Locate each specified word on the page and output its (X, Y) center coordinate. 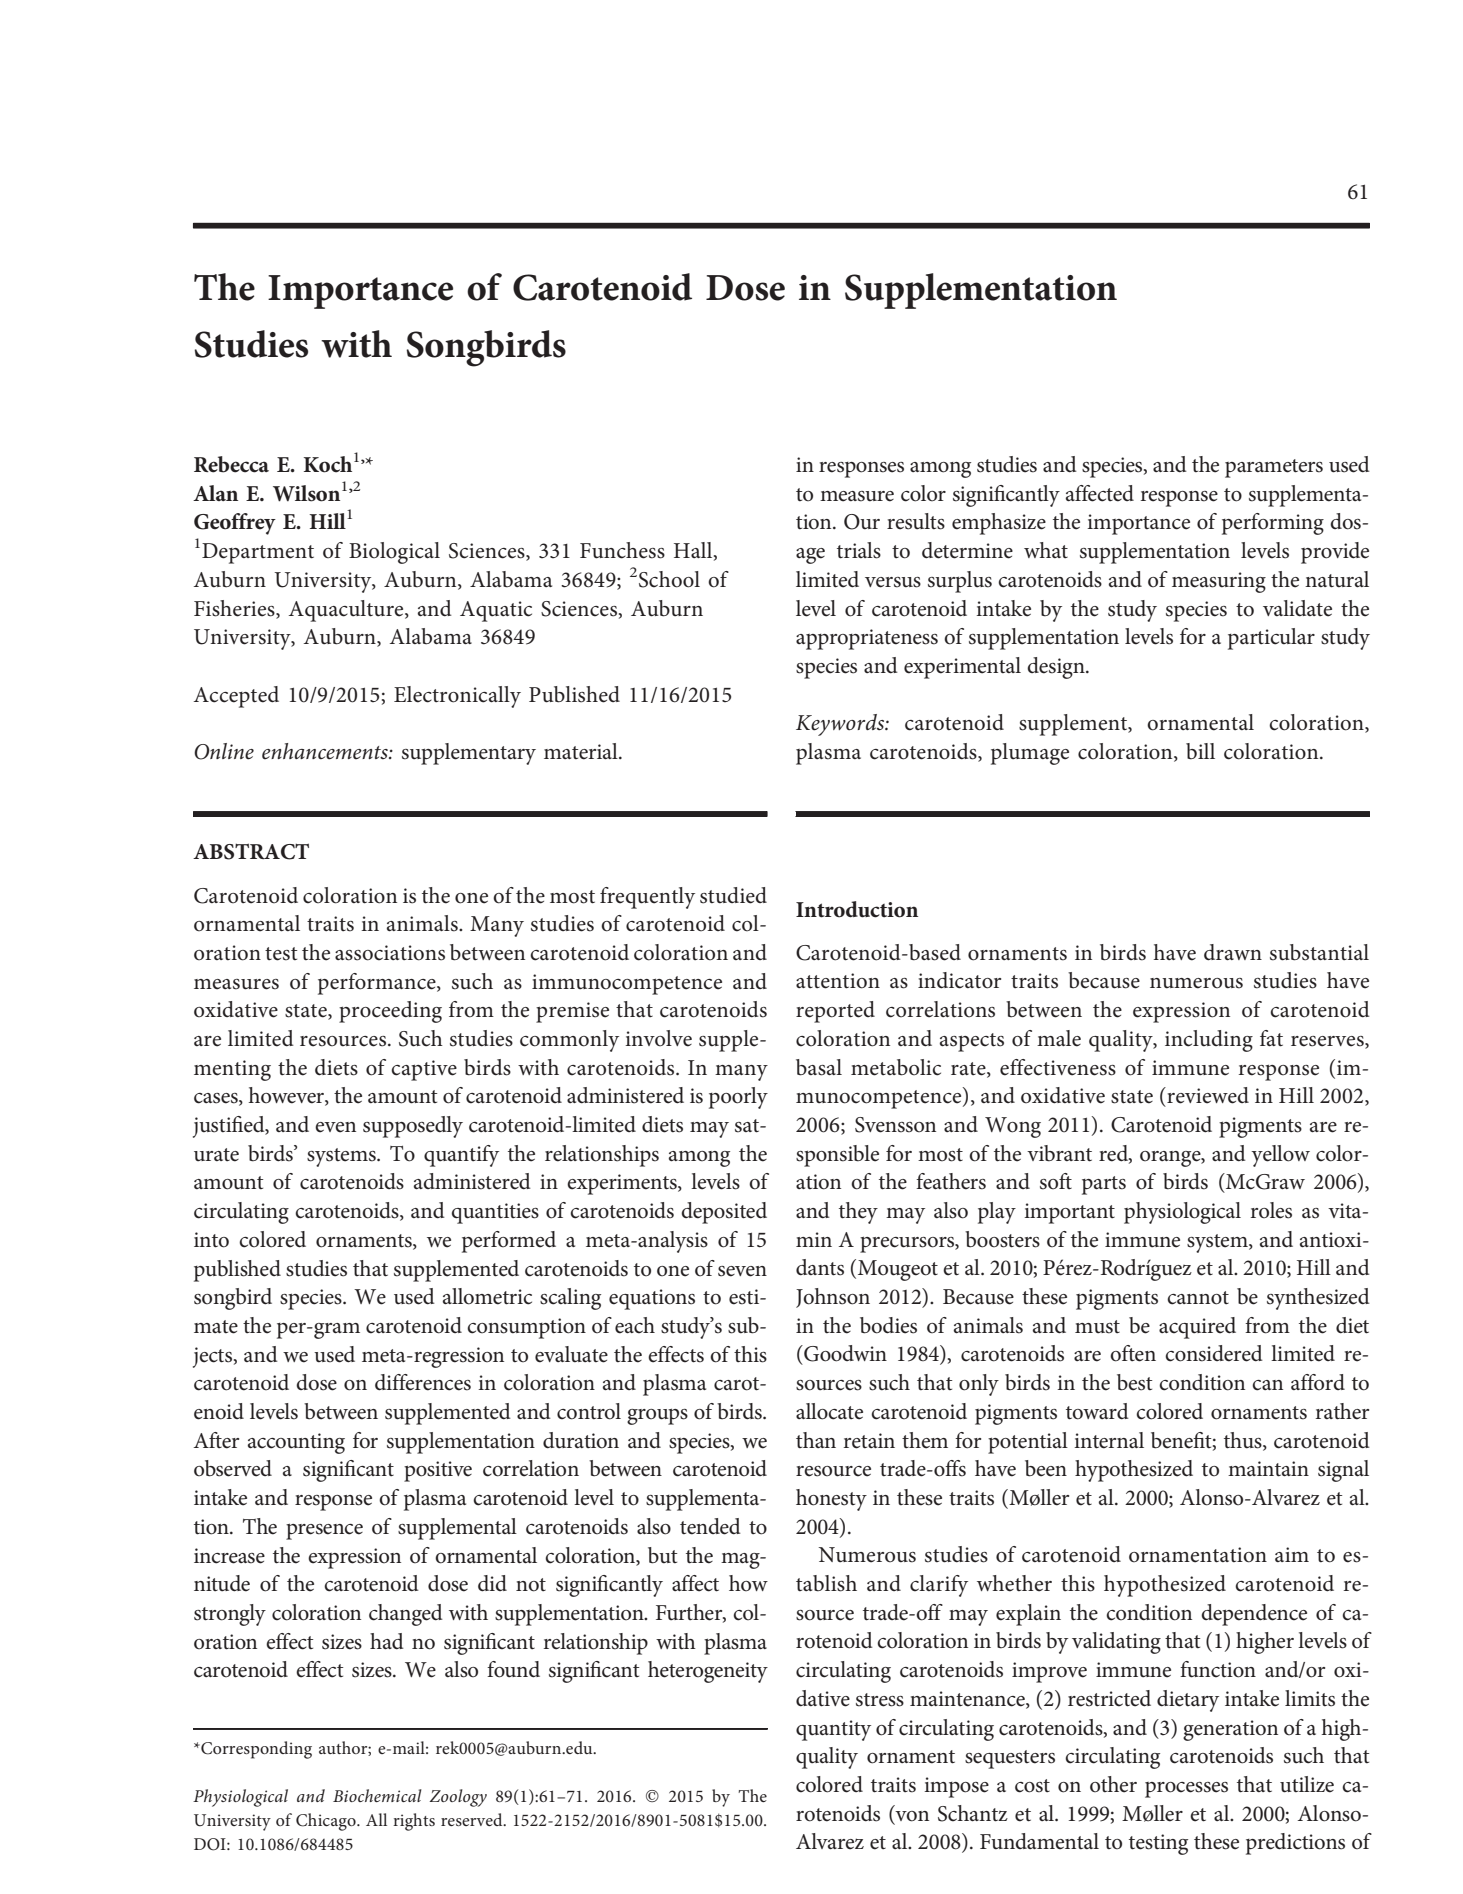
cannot (1198, 1298)
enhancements (326, 751)
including (1209, 1041)
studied (733, 895)
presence (324, 1531)
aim (1292, 1554)
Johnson (833, 1298)
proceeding (390, 1012)
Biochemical (377, 1795)
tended (710, 1526)
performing (1273, 524)
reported (835, 1012)
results (916, 521)
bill (1200, 751)
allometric (487, 1296)
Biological (394, 553)
